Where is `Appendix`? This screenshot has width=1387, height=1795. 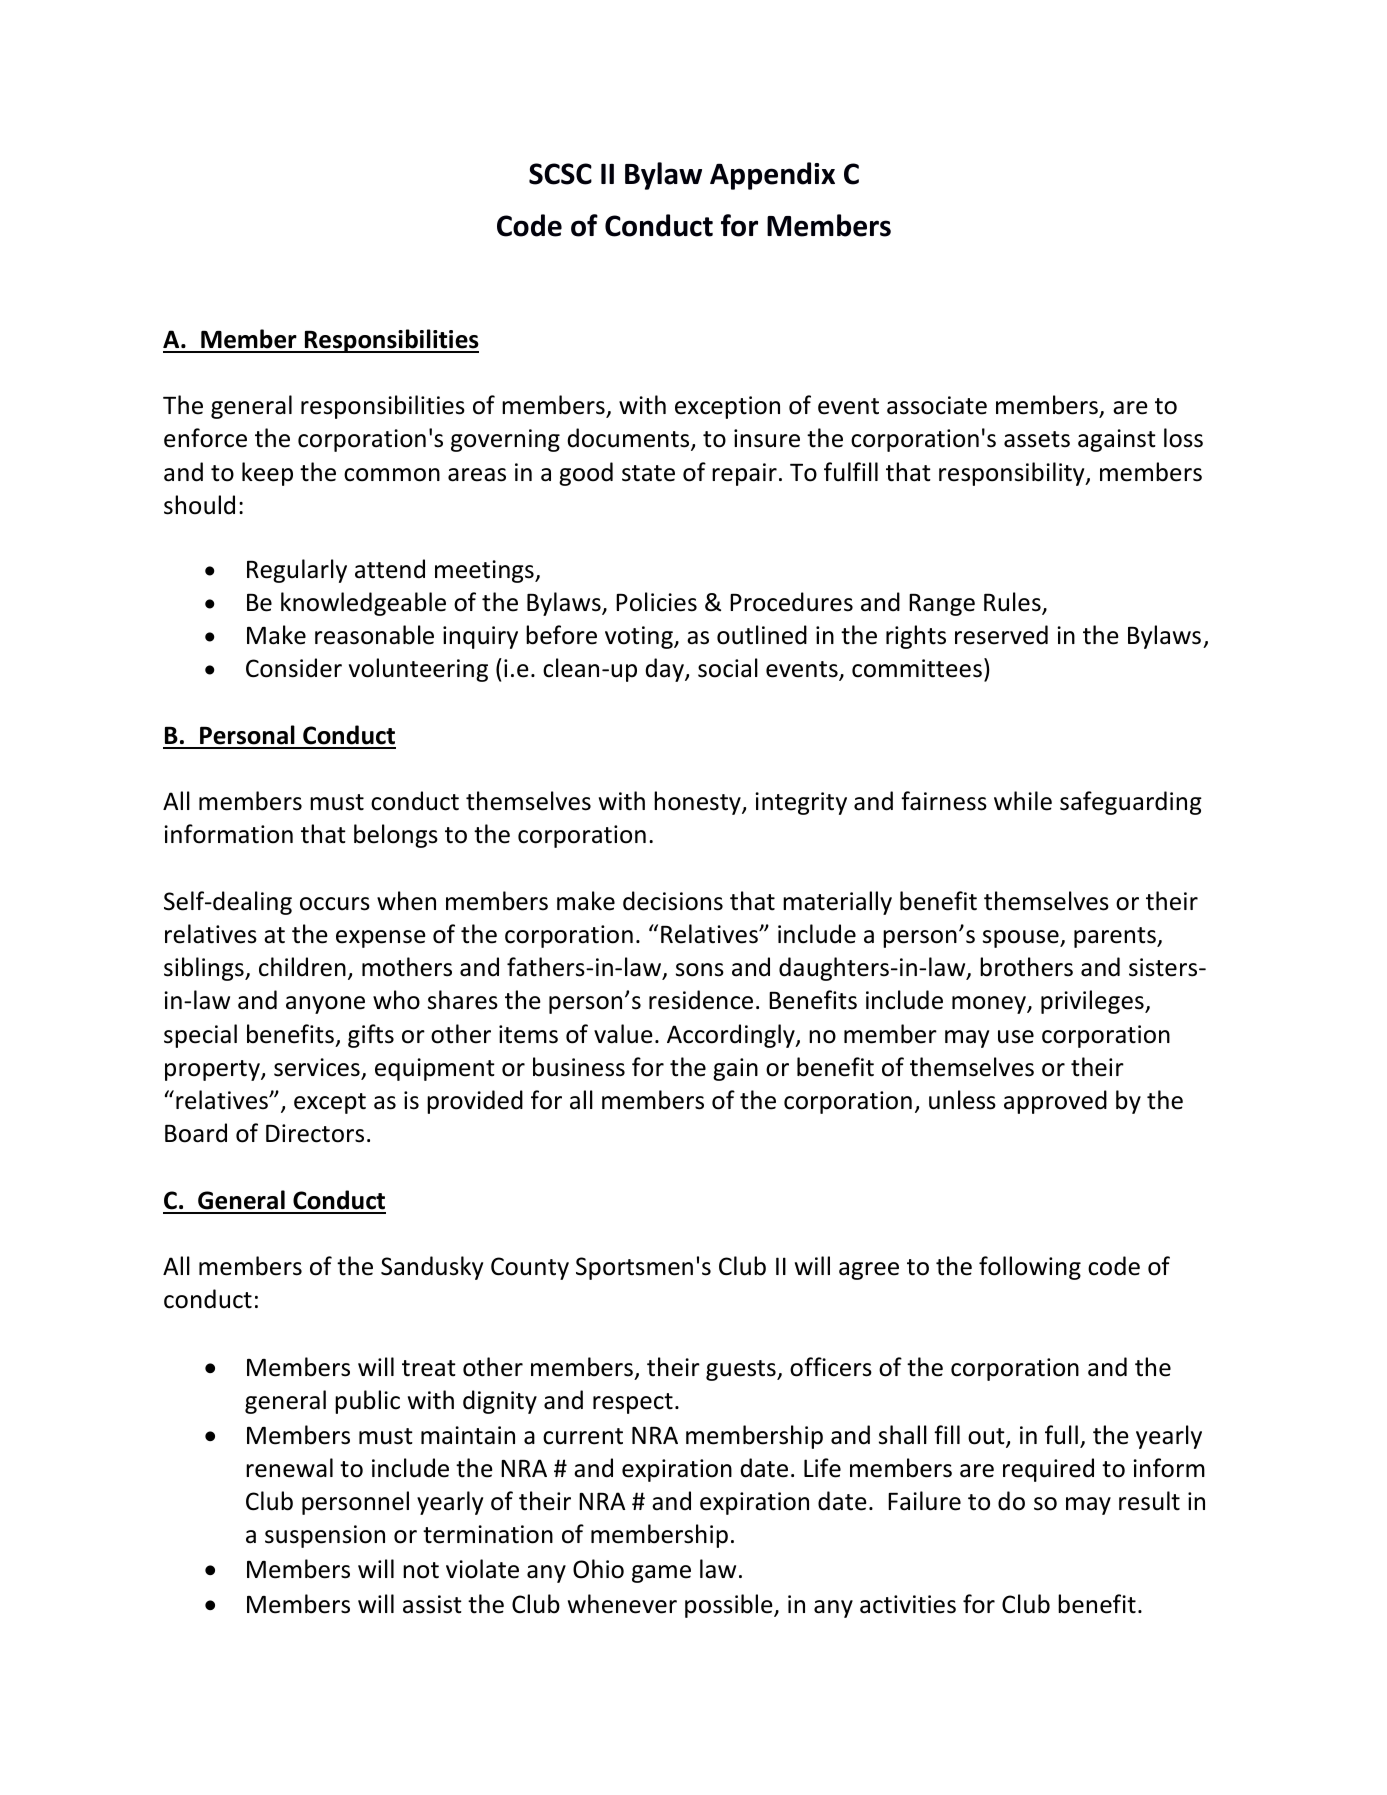 Appendix is located at coordinates (772, 176).
